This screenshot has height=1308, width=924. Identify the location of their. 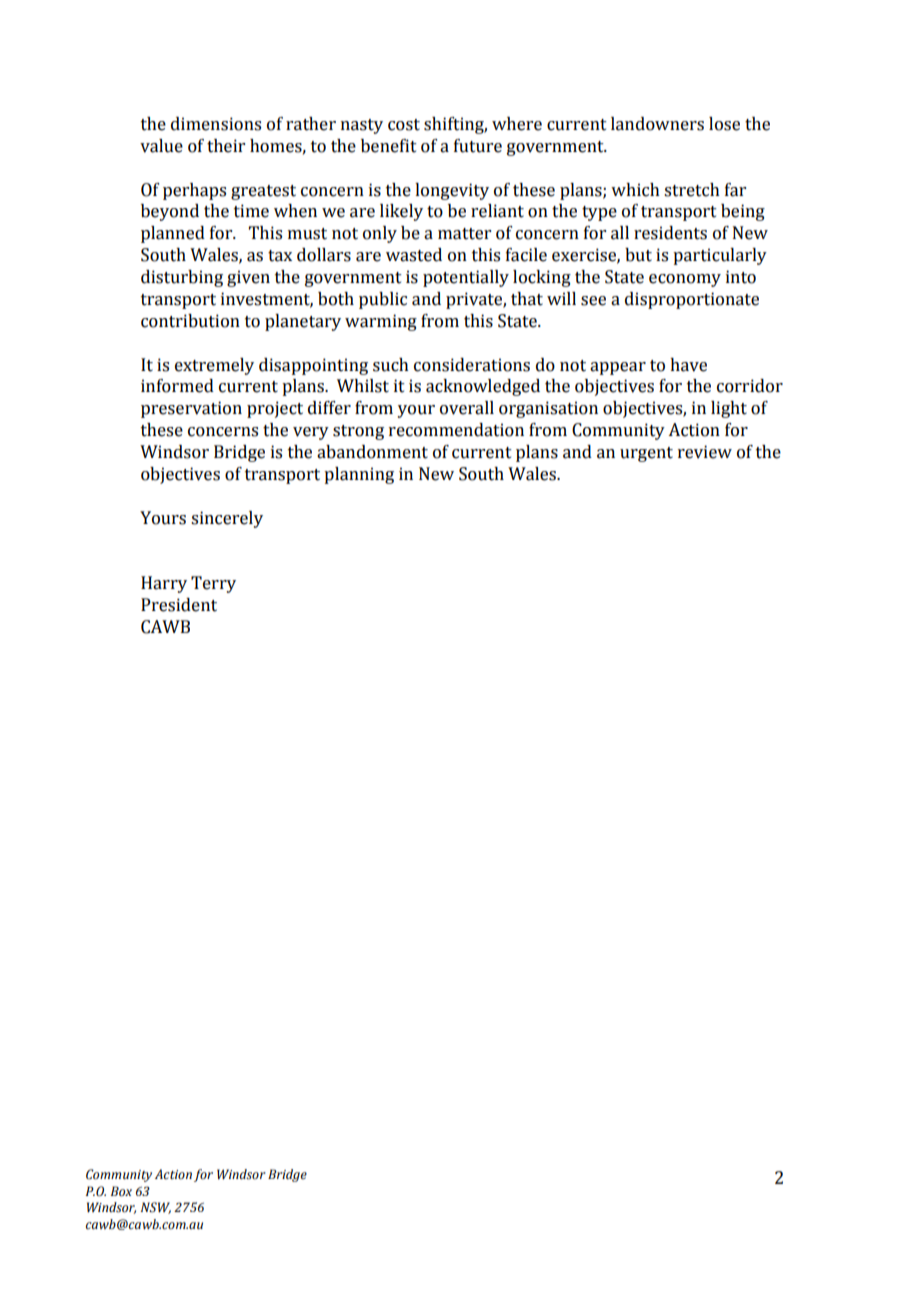
(226, 146).
